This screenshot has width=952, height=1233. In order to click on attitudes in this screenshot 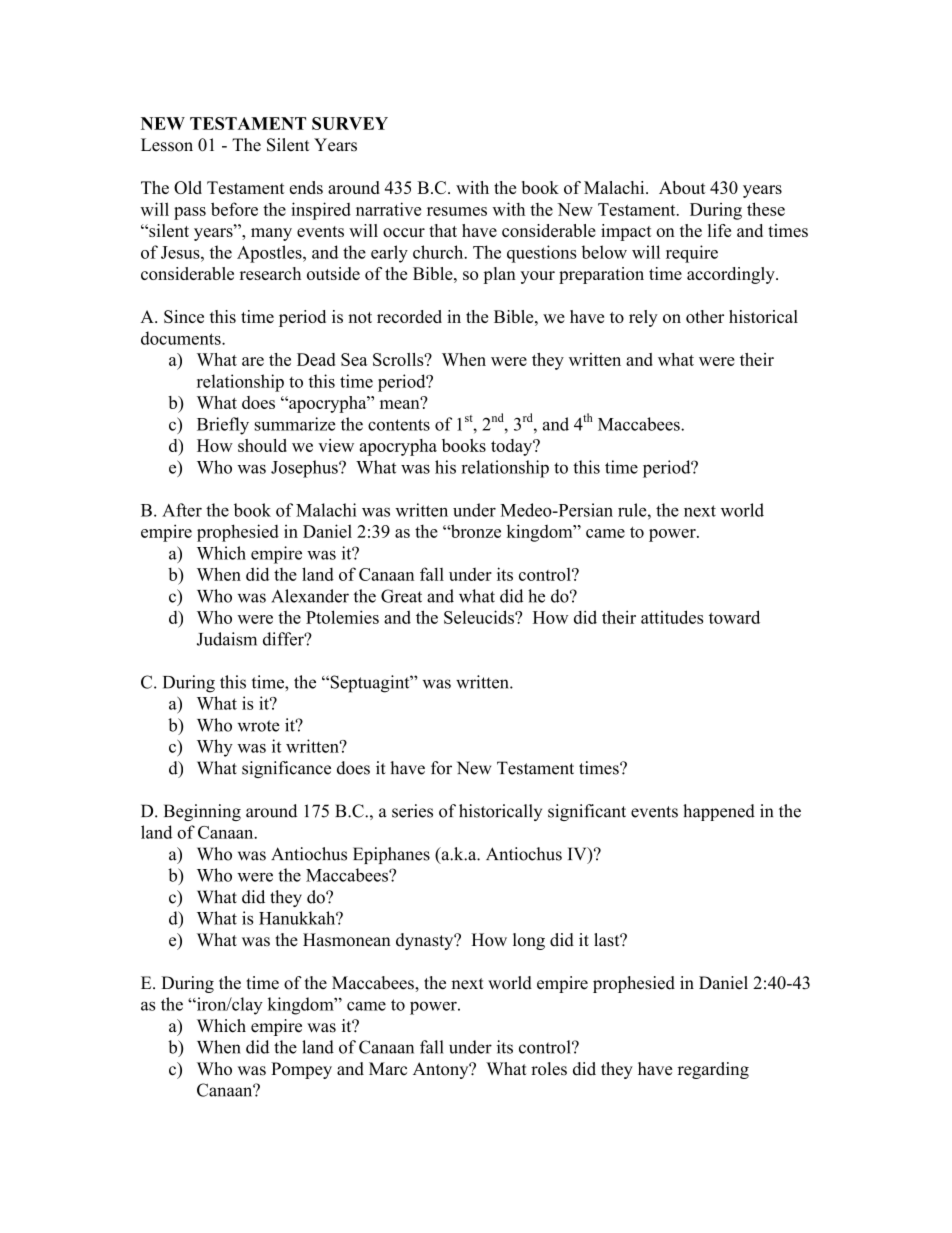, I will do `click(672, 617)`.
